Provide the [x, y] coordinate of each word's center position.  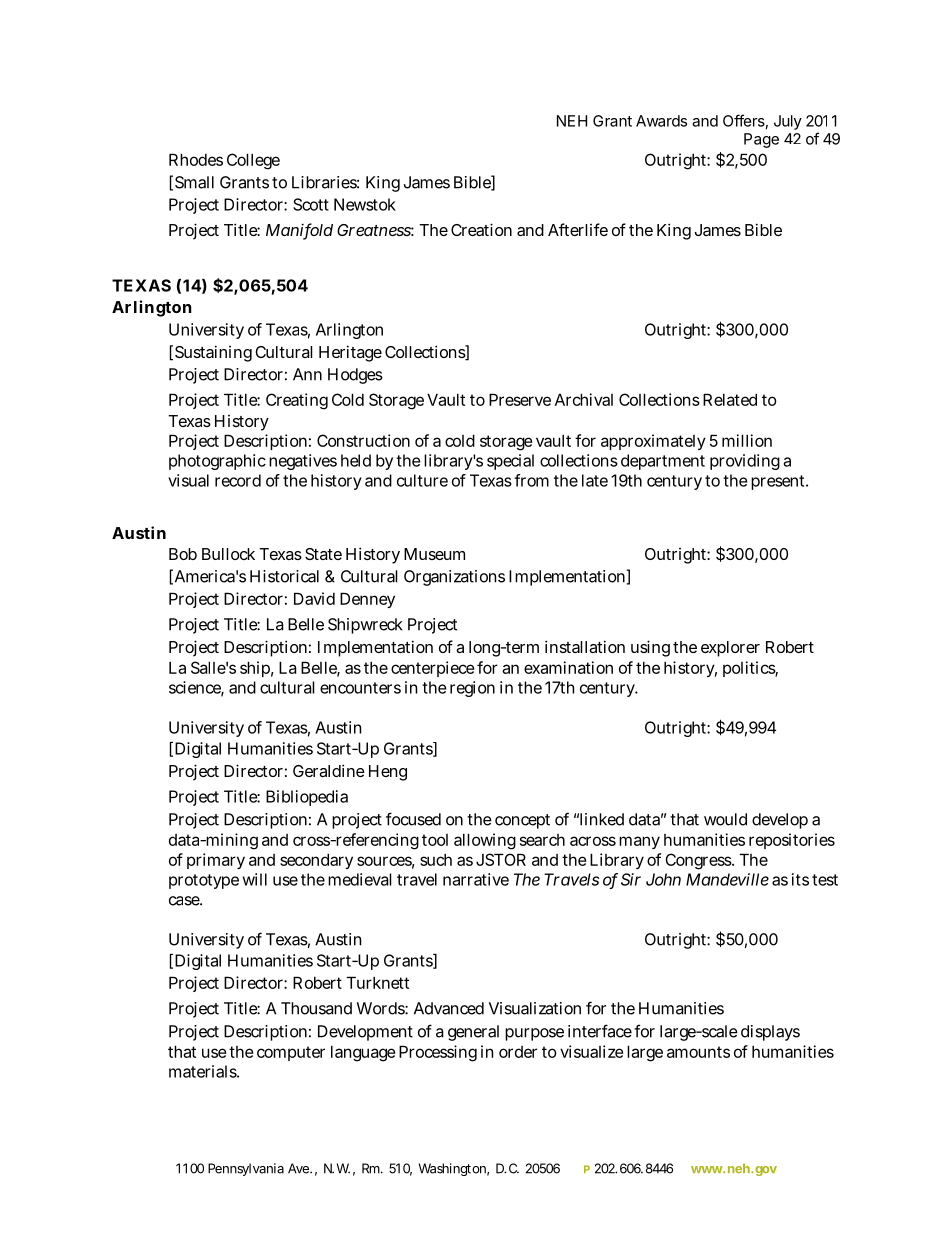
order [518, 1052]
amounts [698, 1052]
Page [761, 140]
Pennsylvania [246, 1169]
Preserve [520, 399]
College [253, 161]
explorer [730, 649]
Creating [297, 401]
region [472, 689]
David [314, 598]
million [747, 440]
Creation [481, 229]
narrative [476, 879]
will [255, 879]
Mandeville [727, 879]
